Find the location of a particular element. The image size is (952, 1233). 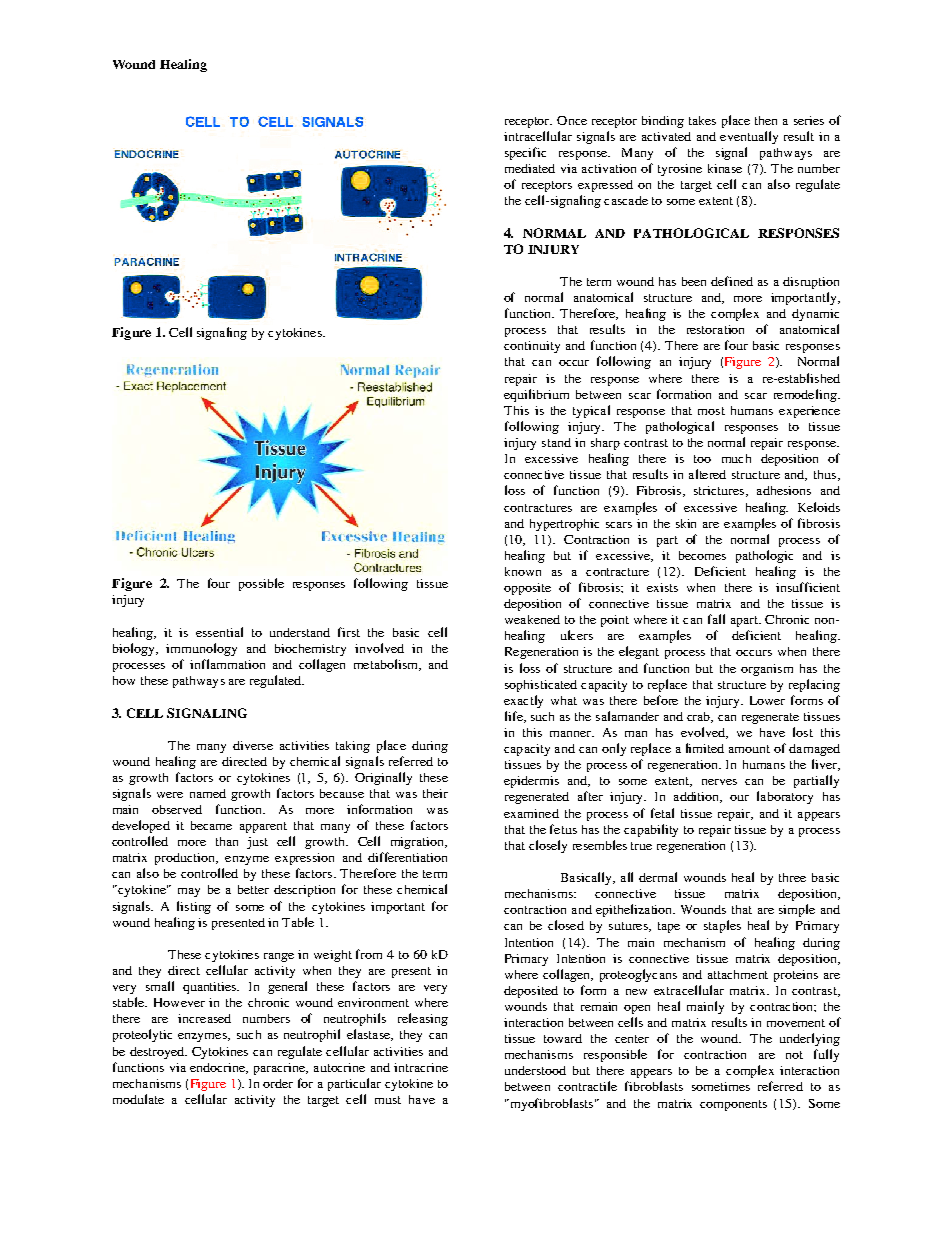

mediated is located at coordinates (530, 168).
